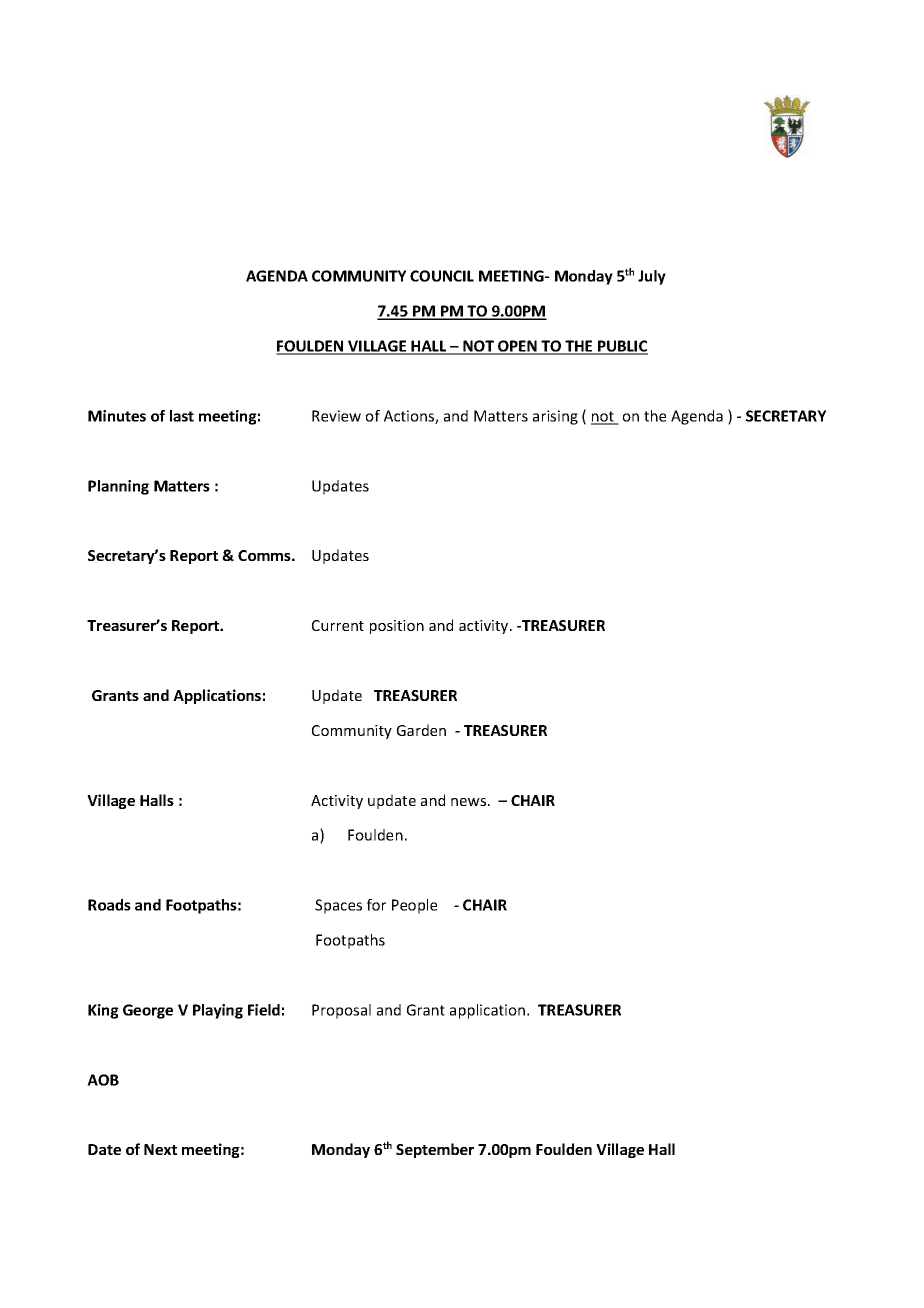 Image resolution: width=924 pixels, height=1308 pixels. What do you see at coordinates (470, 802) in the screenshot?
I see `news` at bounding box center [470, 802].
